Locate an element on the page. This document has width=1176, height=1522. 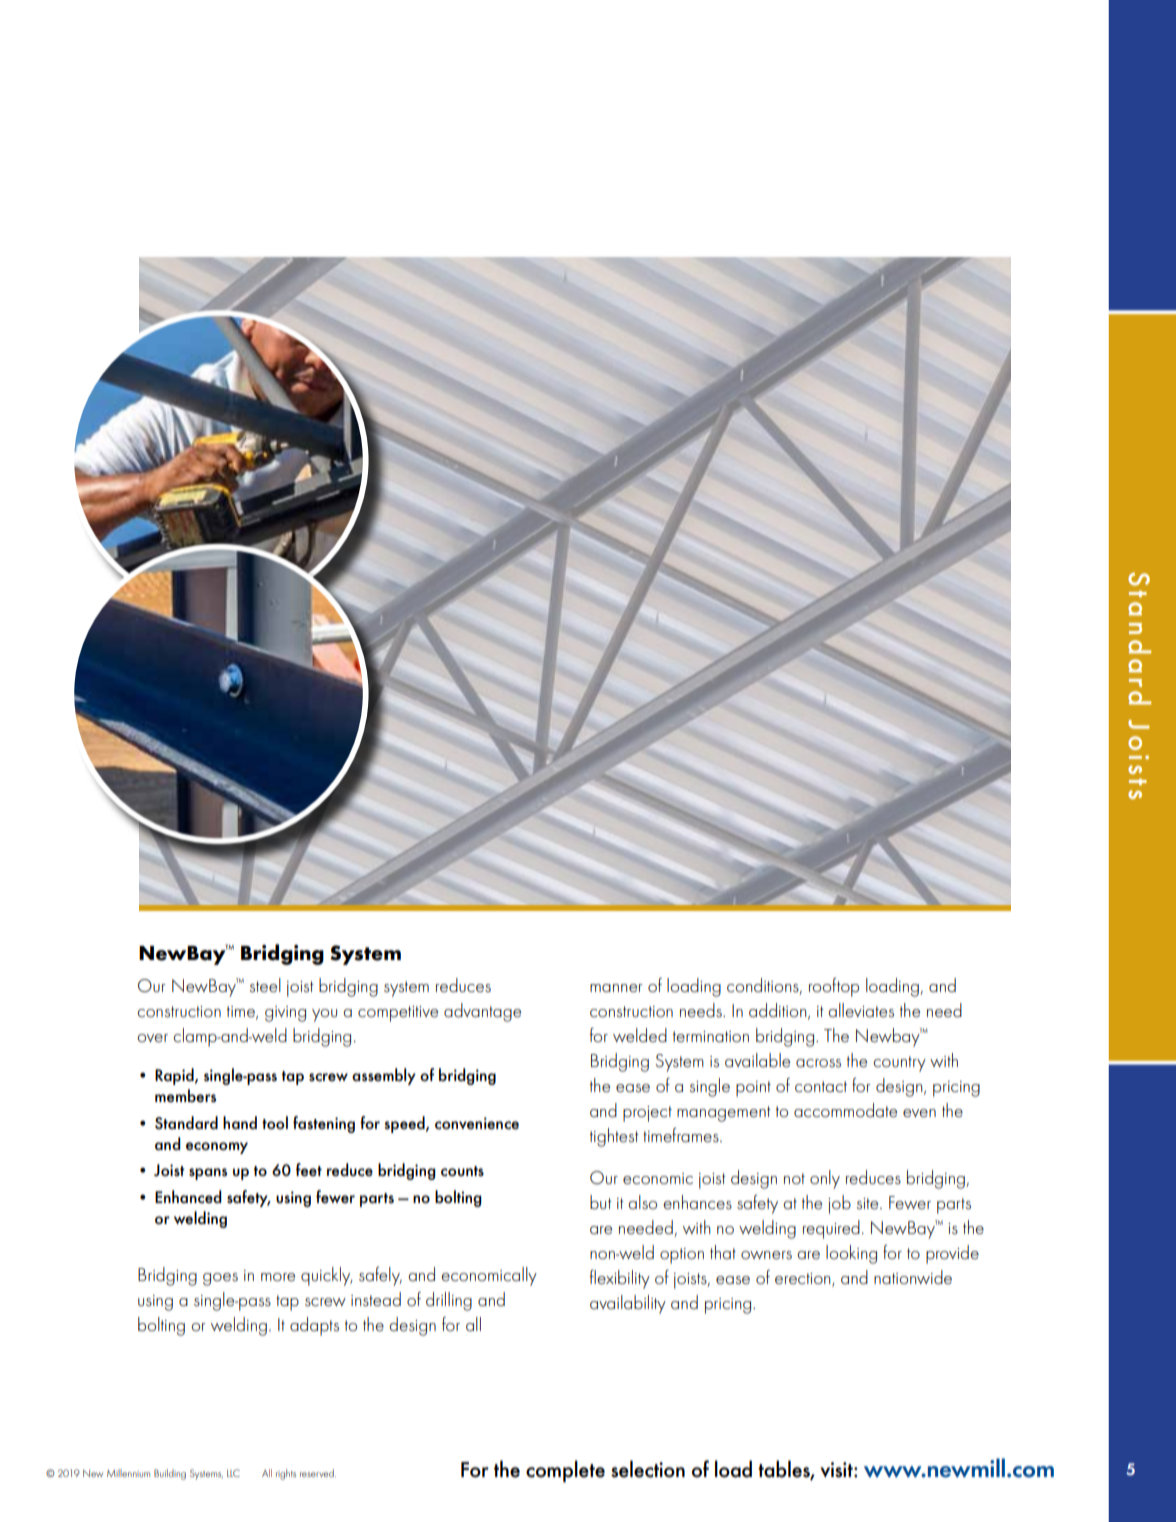
advantage is located at coordinates (482, 1012).
